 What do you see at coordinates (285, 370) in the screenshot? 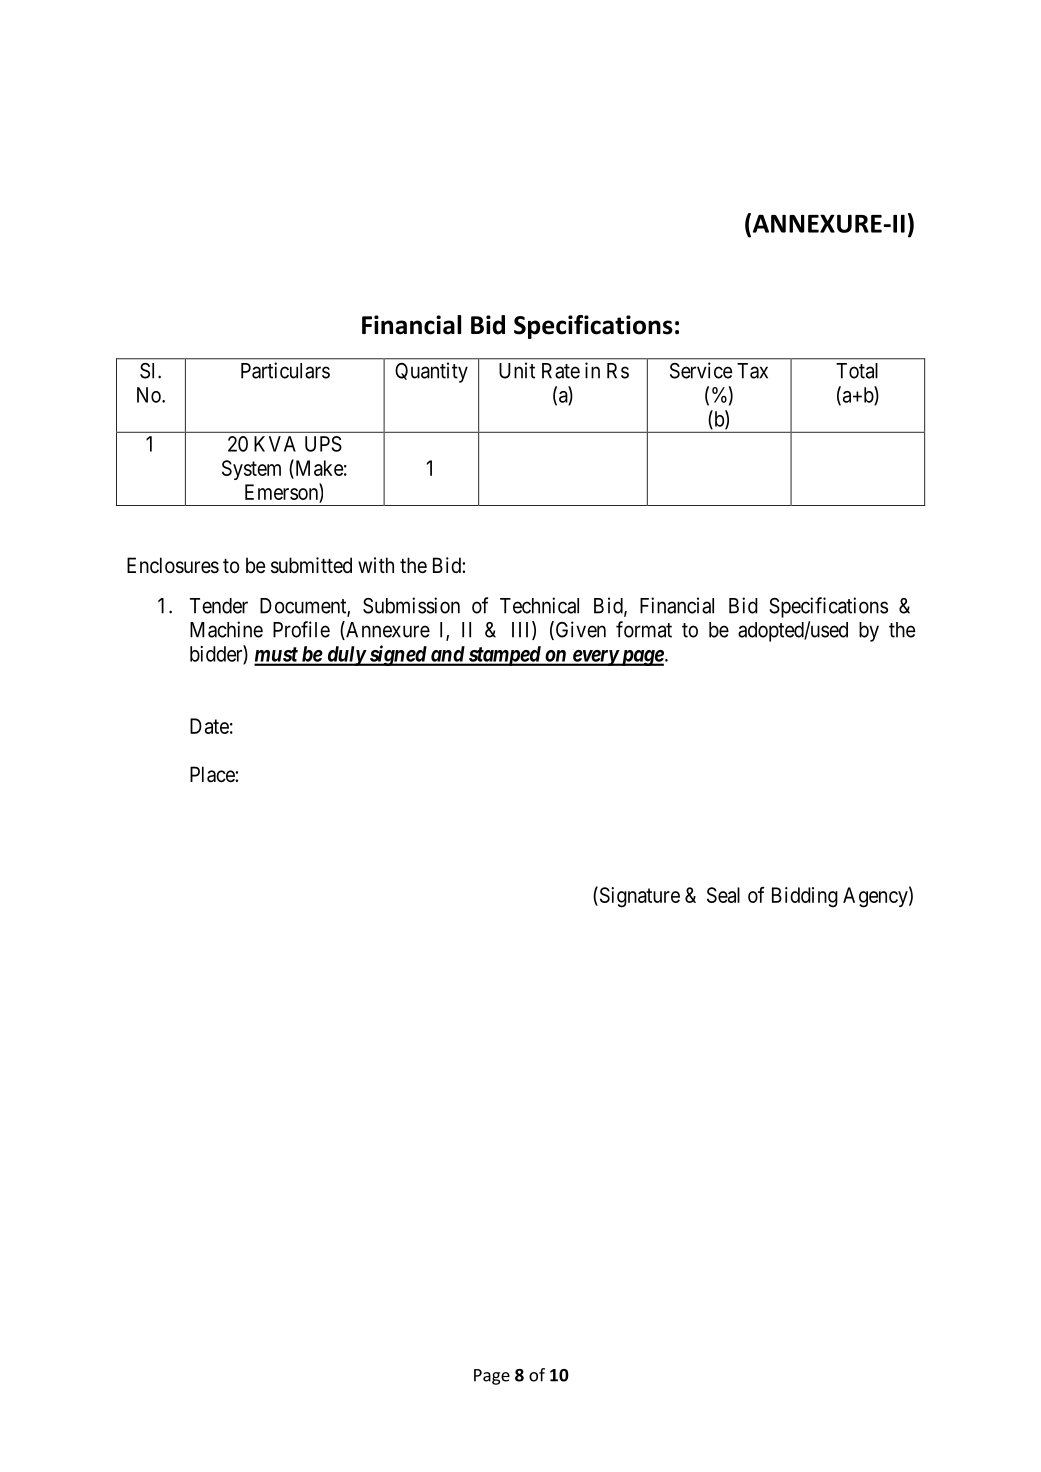
I see `Particulars` at bounding box center [285, 370].
